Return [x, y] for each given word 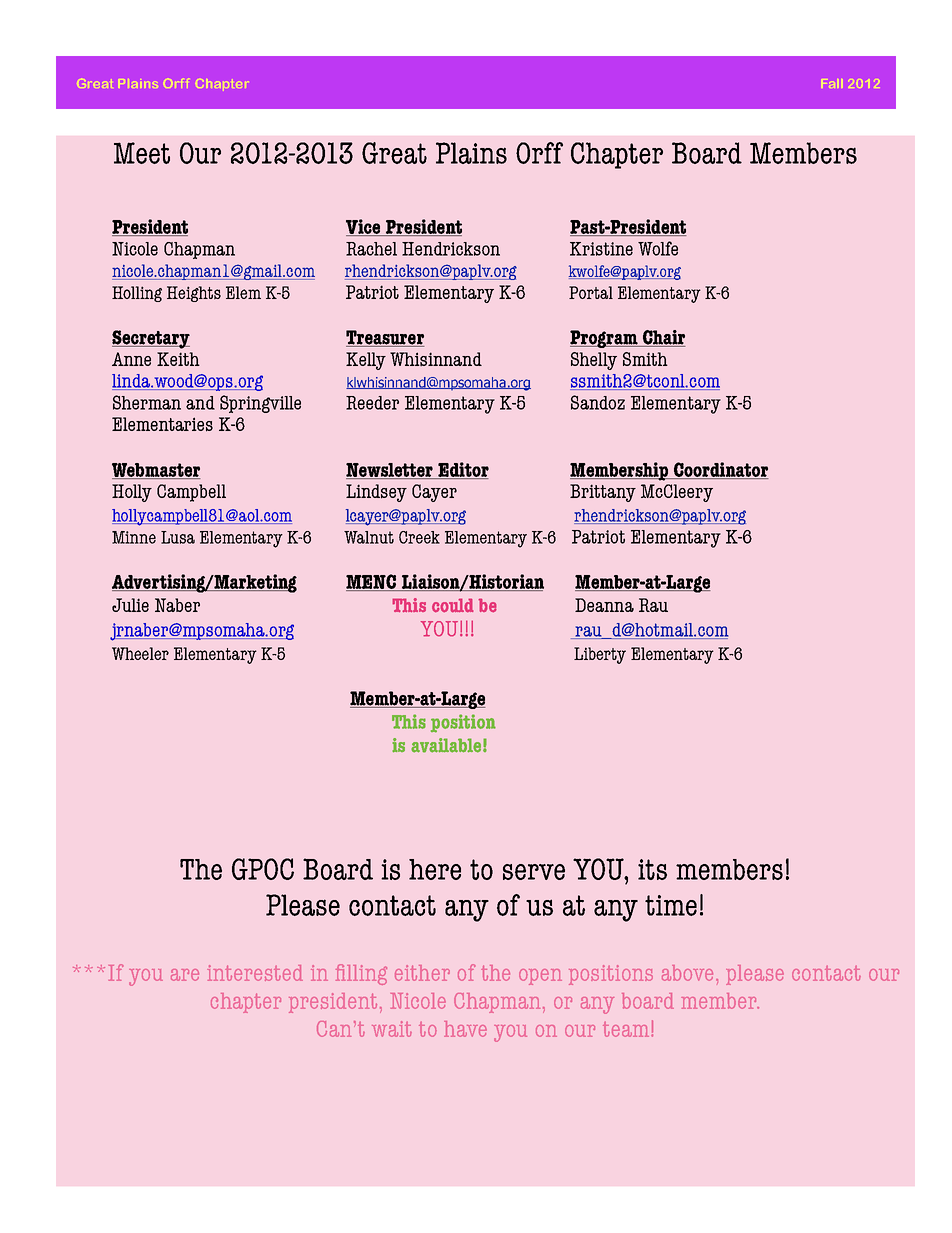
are [185, 975]
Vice [364, 227]
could [452, 605]
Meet [142, 153]
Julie [130, 605]
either [422, 973]
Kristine [601, 249]
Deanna [604, 605]
